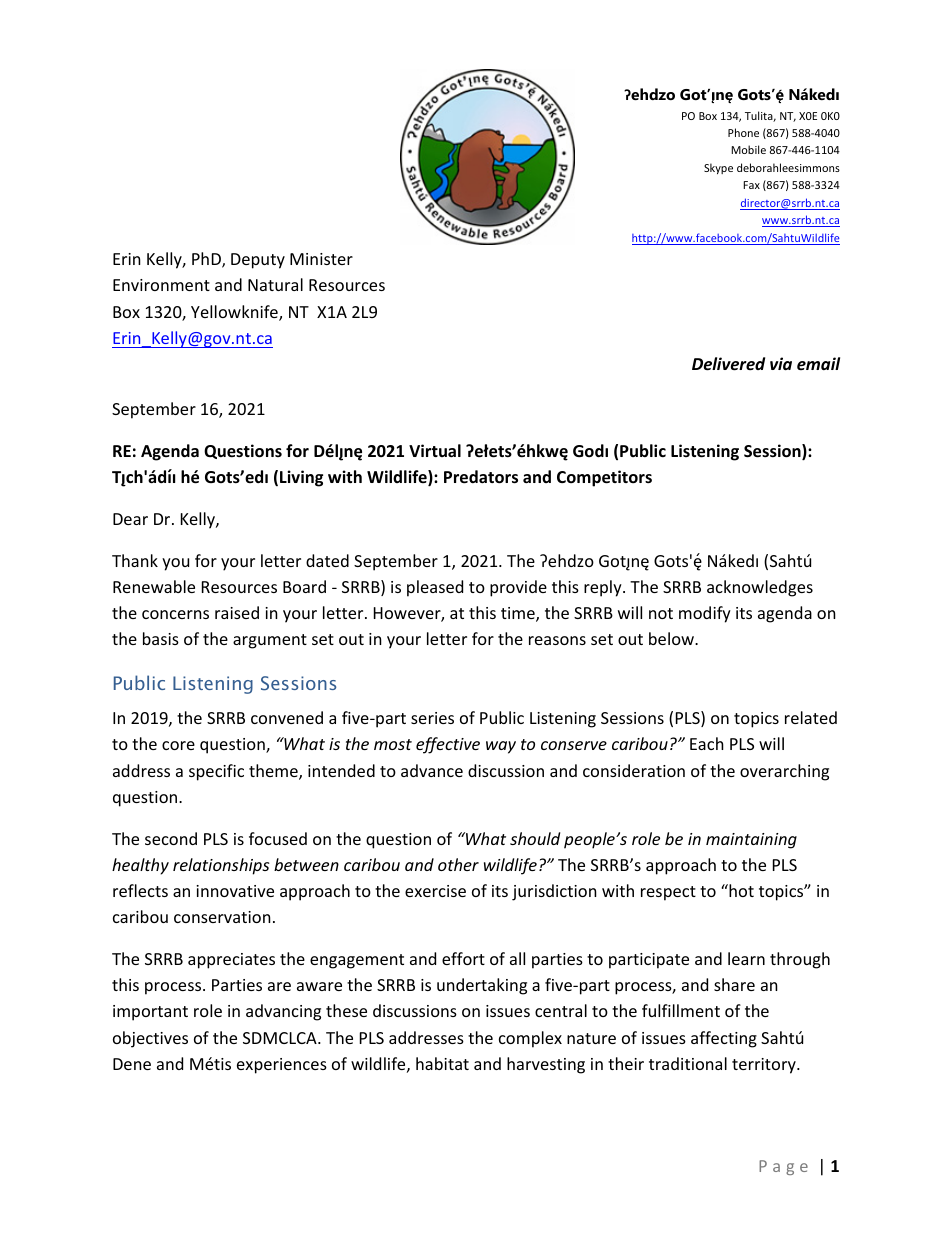 This screenshot has height=1233, width=952. Describe the element at coordinates (718, 168) in the screenshot. I see `Skype` at that location.
